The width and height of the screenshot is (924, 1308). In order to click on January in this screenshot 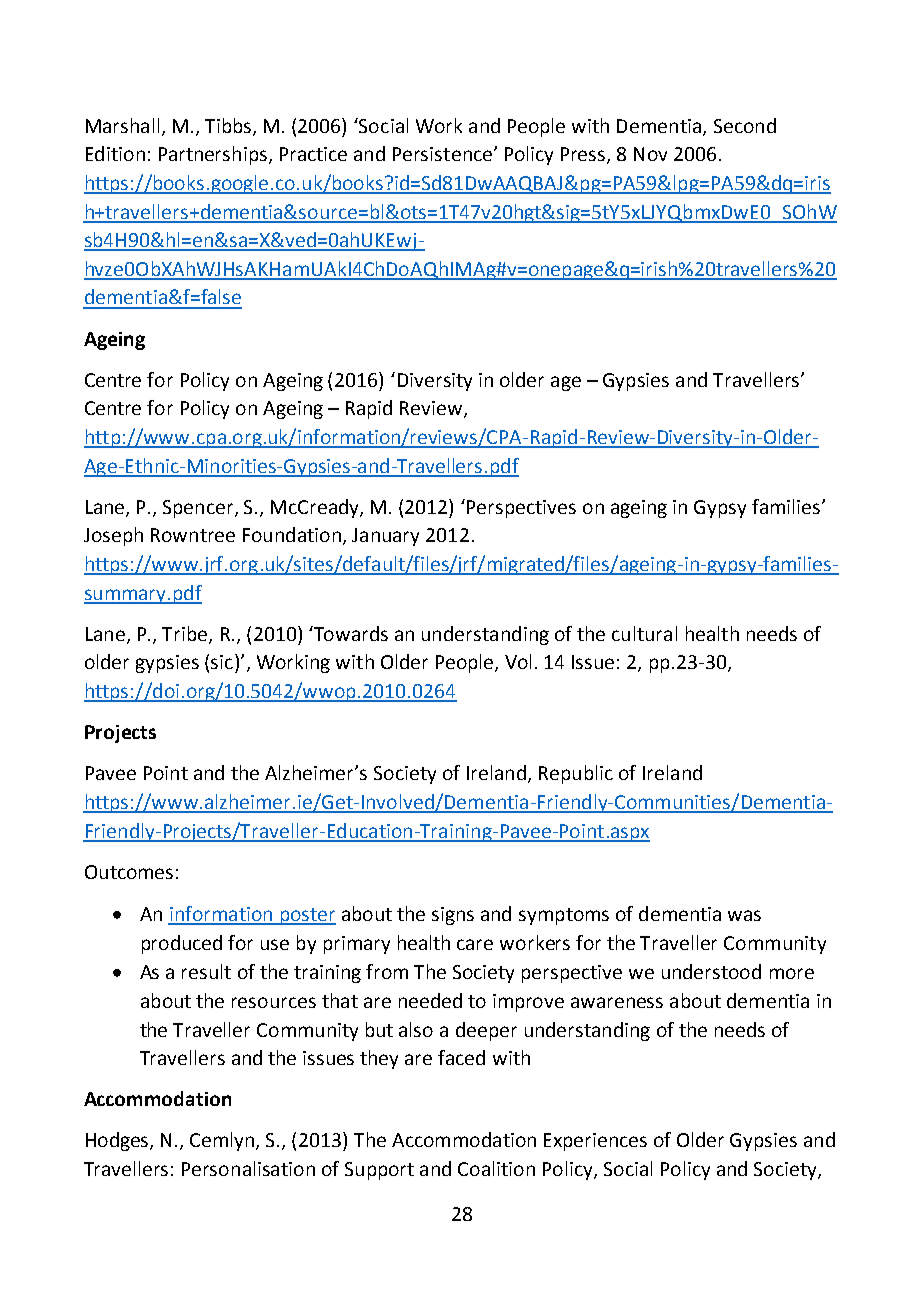, I will do `click(385, 537)`.
